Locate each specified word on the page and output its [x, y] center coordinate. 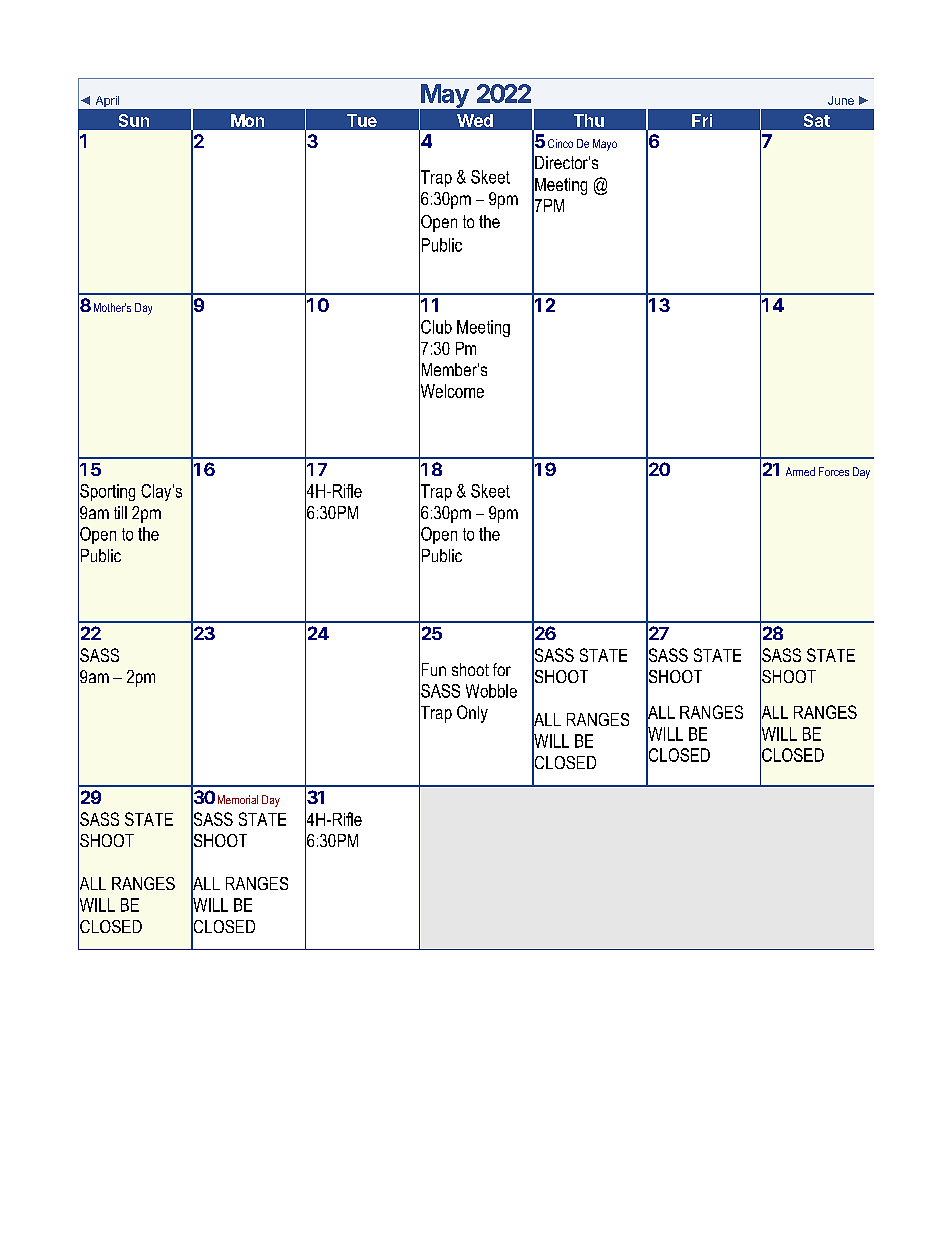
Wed [475, 120]
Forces [834, 471]
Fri [702, 120]
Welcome [451, 391]
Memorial [238, 799]
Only [472, 714]
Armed [800, 471]
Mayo [605, 145]
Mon [247, 120]
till [120, 512]
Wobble [491, 691]
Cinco [560, 143]
